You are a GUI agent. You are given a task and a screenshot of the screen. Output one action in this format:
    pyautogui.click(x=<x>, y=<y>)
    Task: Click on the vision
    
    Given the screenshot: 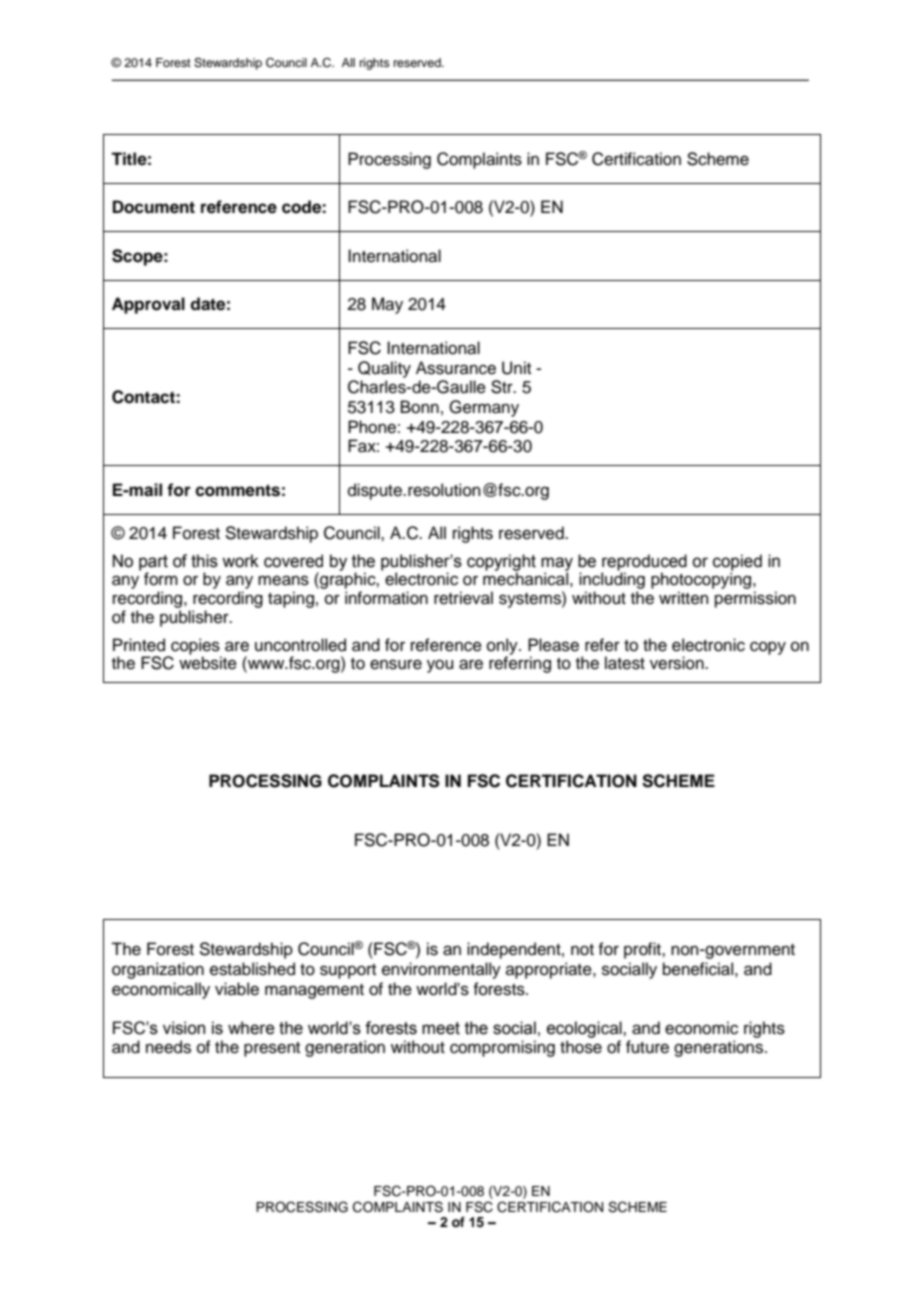 What is the action you would take?
    pyautogui.click(x=184, y=1028)
